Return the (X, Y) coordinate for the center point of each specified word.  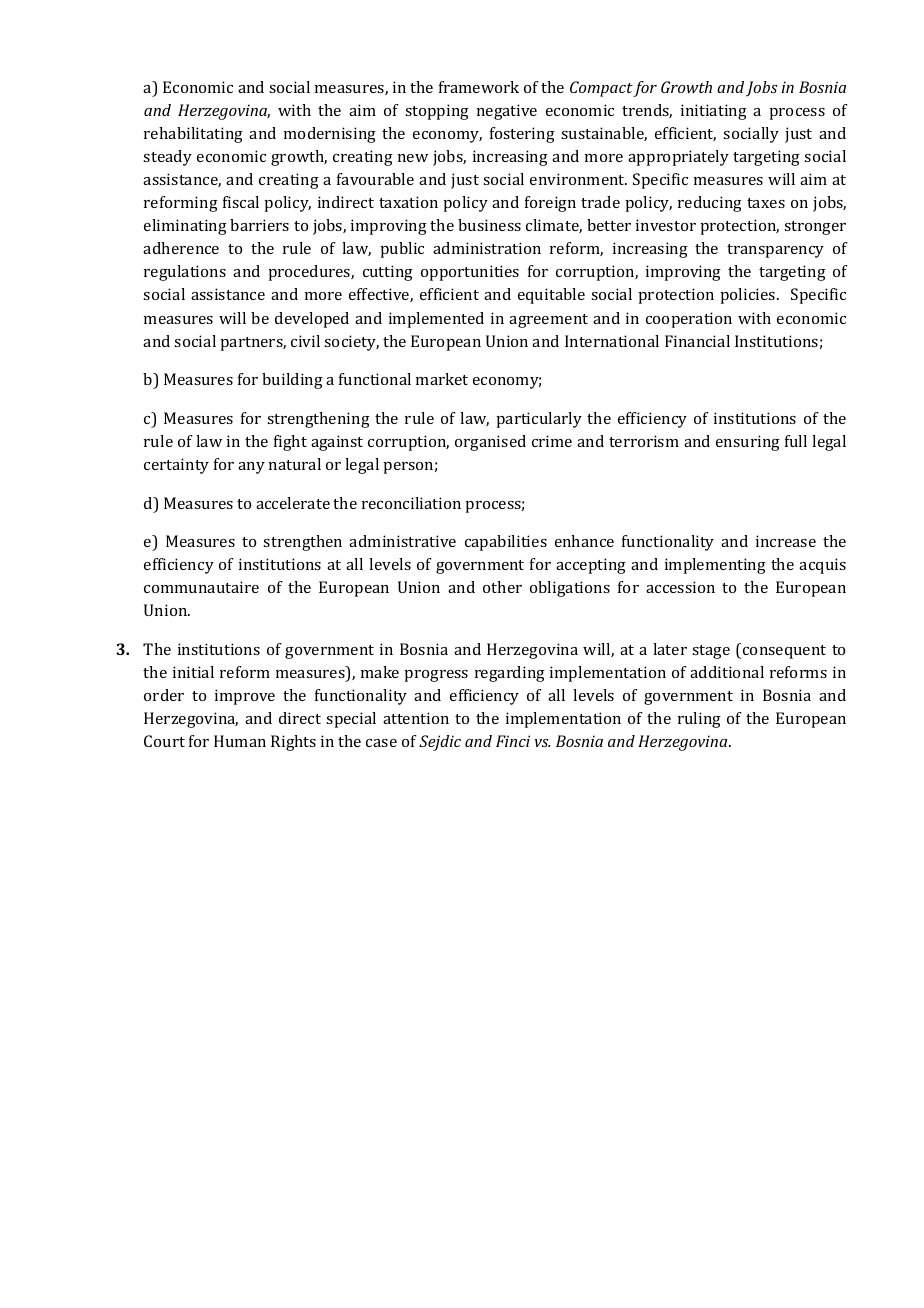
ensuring (748, 443)
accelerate (293, 503)
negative (507, 112)
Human (240, 741)
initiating (714, 112)
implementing (715, 566)
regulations (185, 273)
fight (290, 443)
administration (487, 248)
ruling (699, 720)
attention (416, 718)
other (502, 587)
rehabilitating (193, 135)
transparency (775, 251)
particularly (539, 420)
